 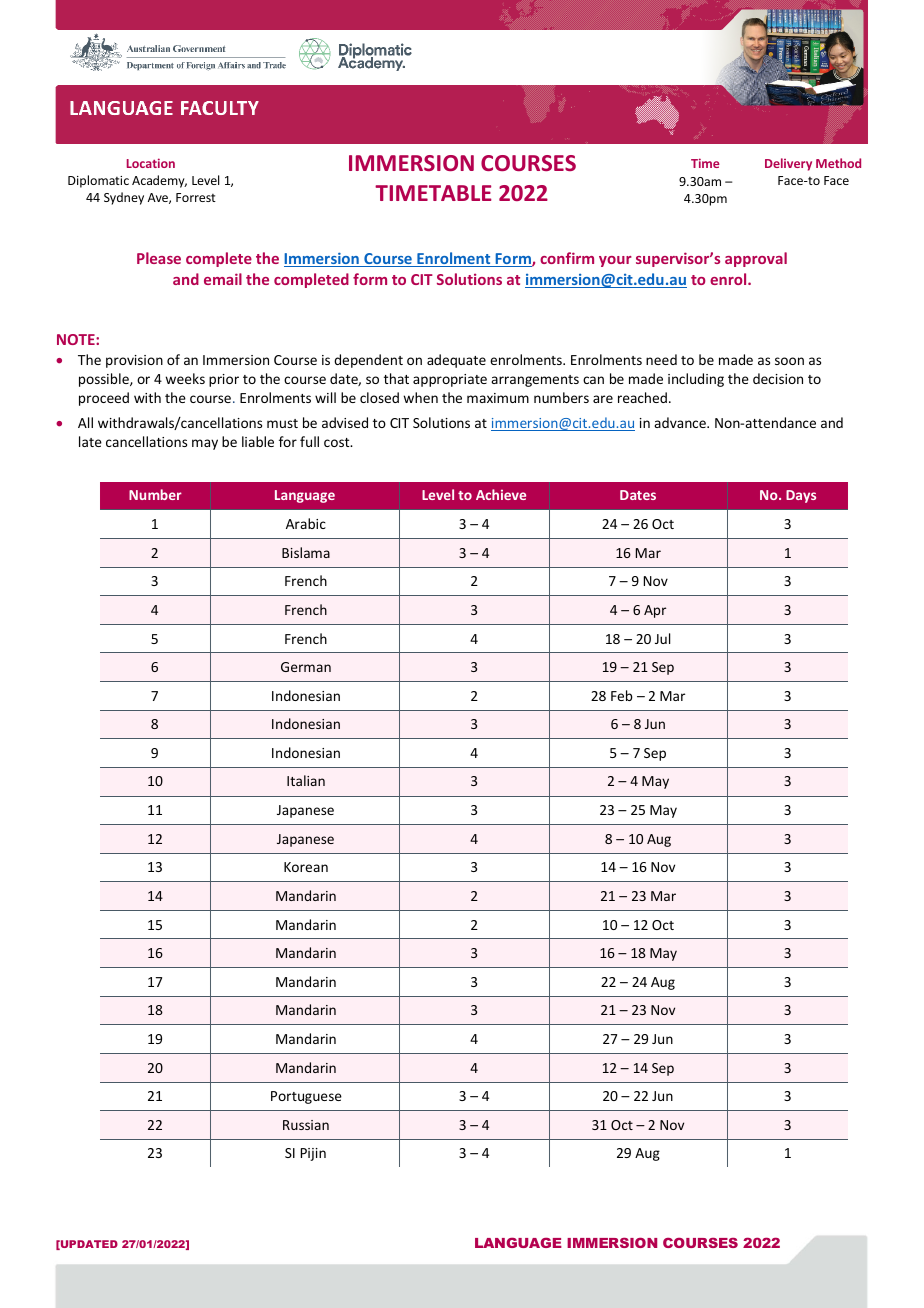 What do you see at coordinates (662, 638) in the screenshot?
I see `Jul` at bounding box center [662, 638].
